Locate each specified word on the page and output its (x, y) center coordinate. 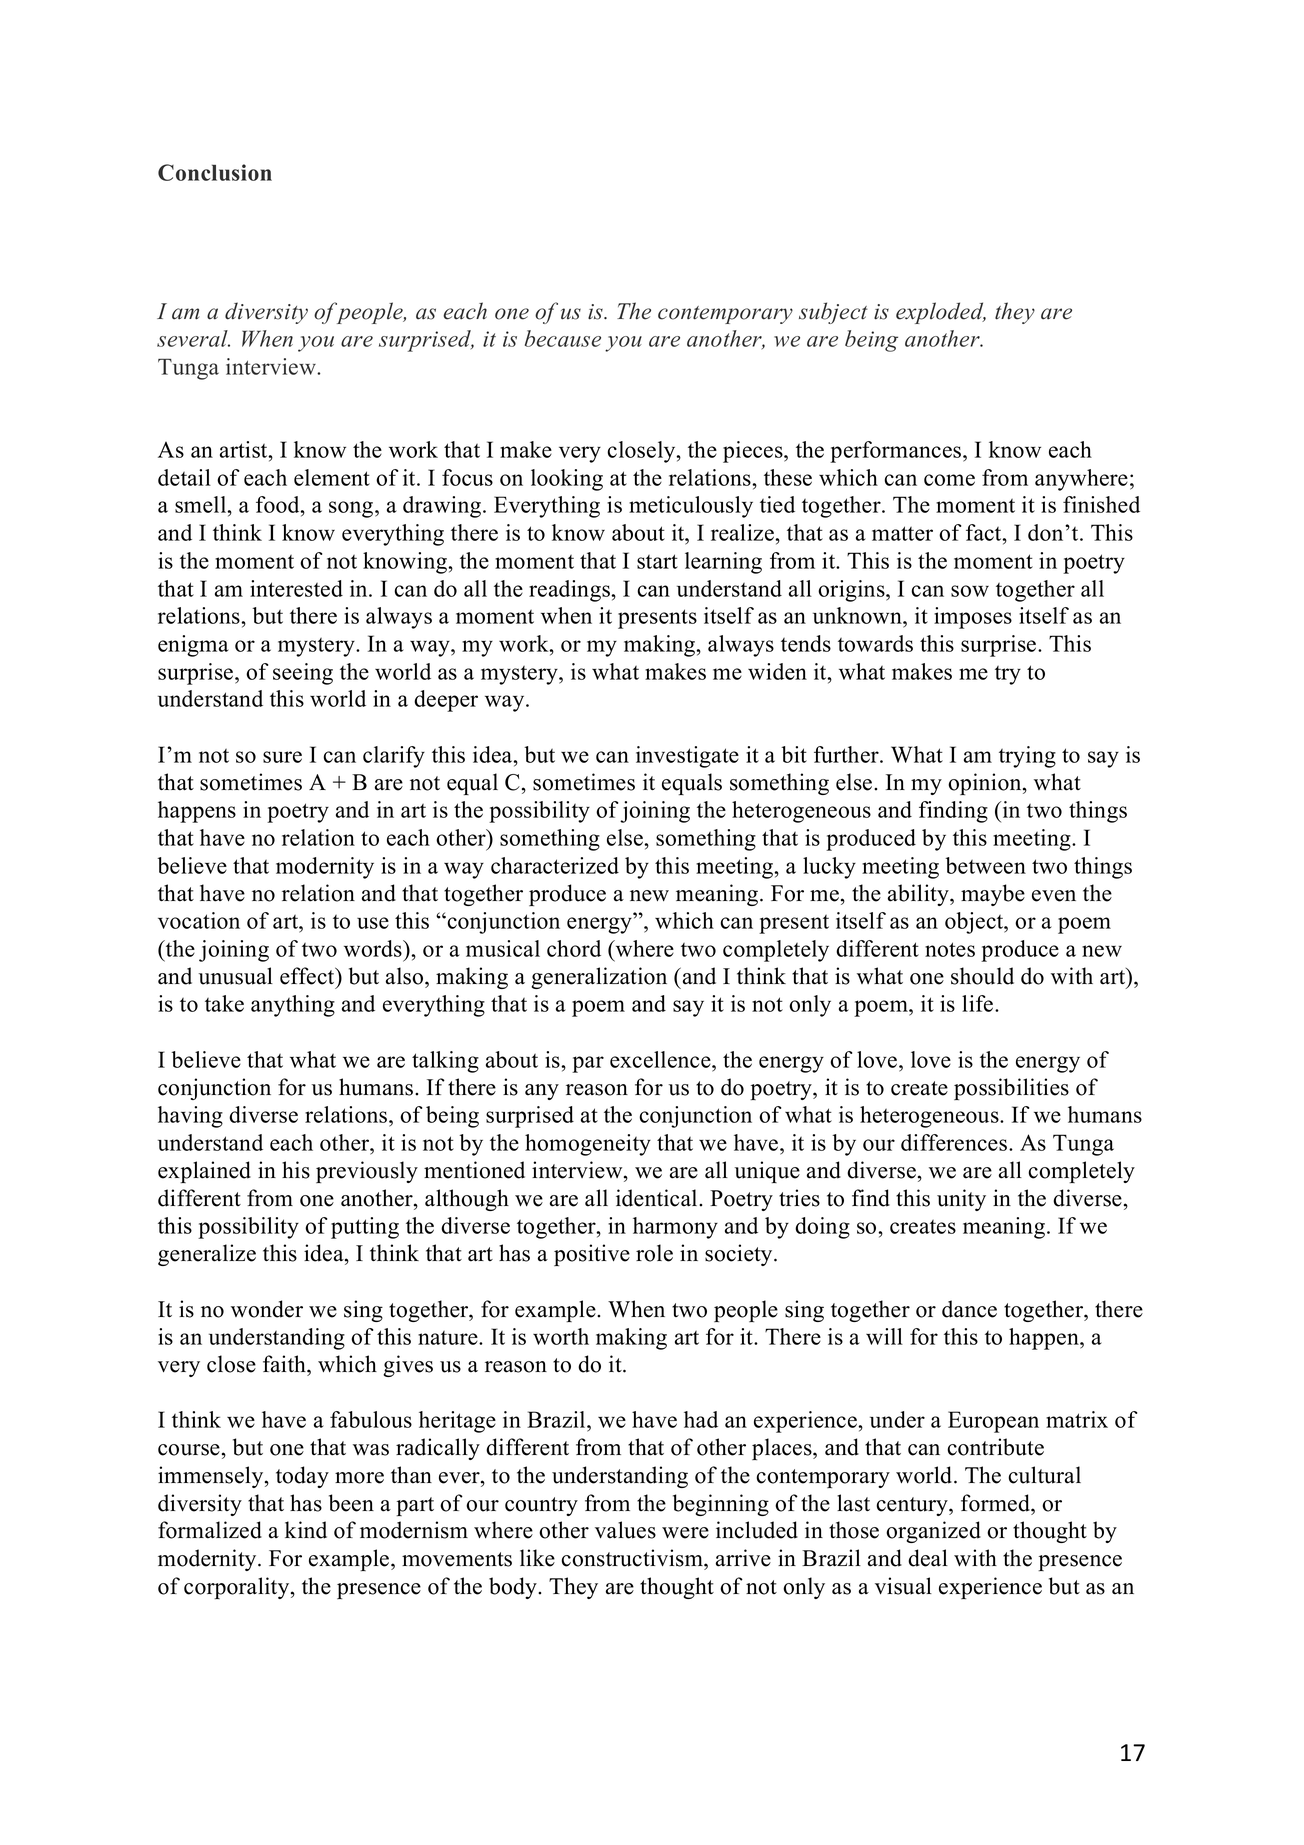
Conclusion (215, 172)
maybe (993, 895)
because (563, 338)
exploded (941, 313)
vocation (199, 920)
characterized (555, 865)
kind (306, 1530)
